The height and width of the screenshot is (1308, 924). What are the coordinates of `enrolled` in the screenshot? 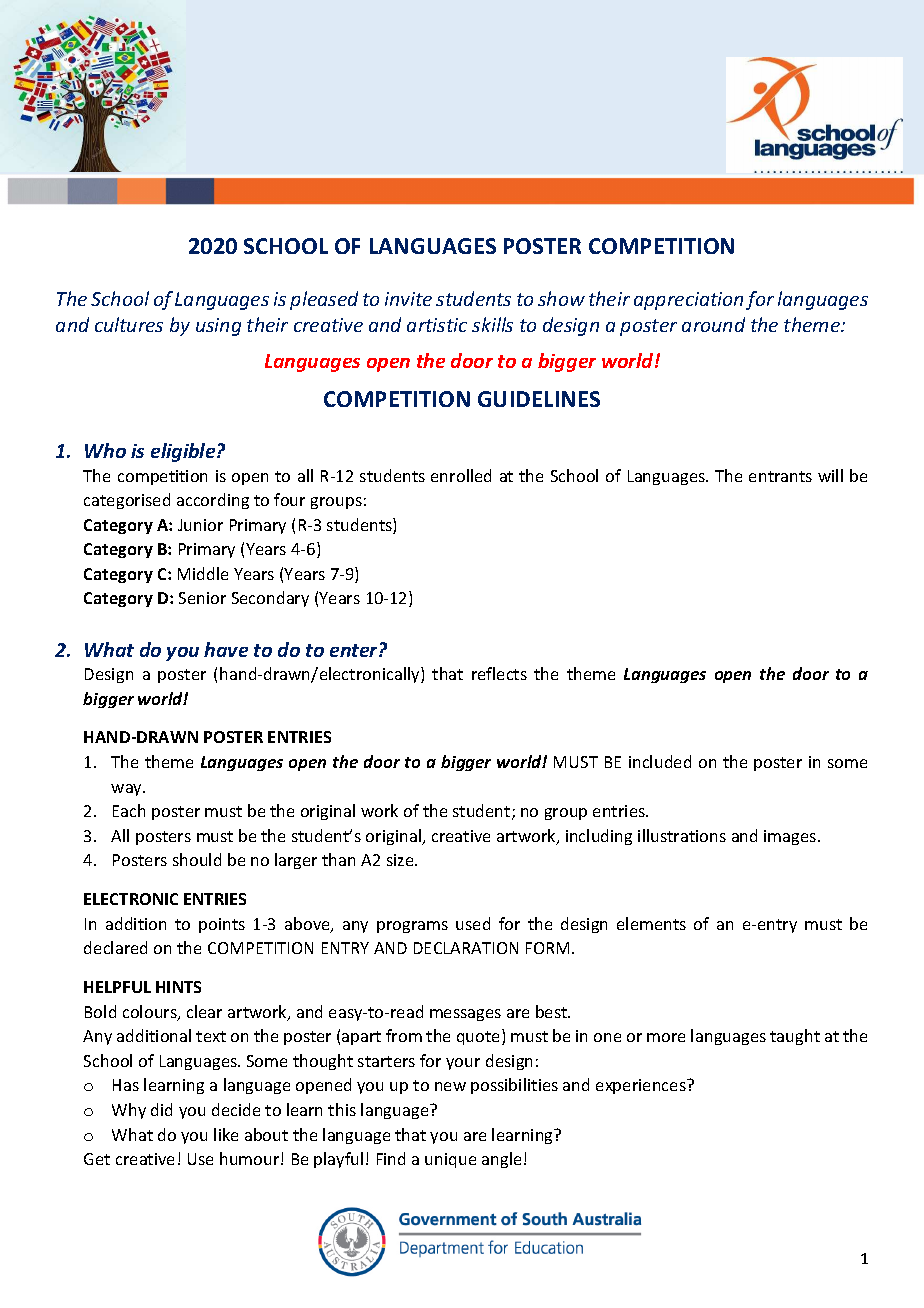 It's located at (461, 475).
